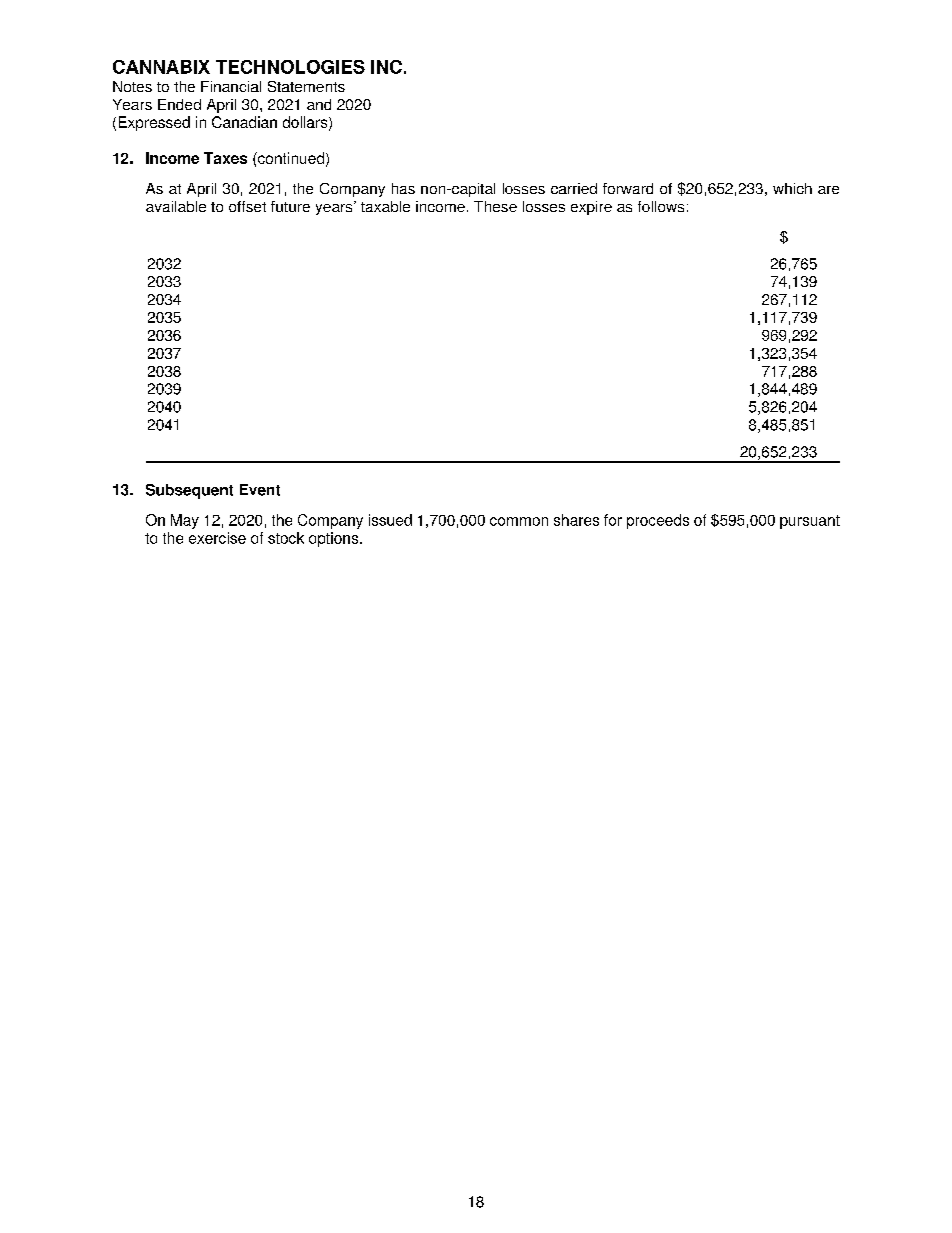 Image resolution: width=952 pixels, height=1233 pixels. What do you see at coordinates (661, 206) in the image?
I see `follows` at bounding box center [661, 206].
